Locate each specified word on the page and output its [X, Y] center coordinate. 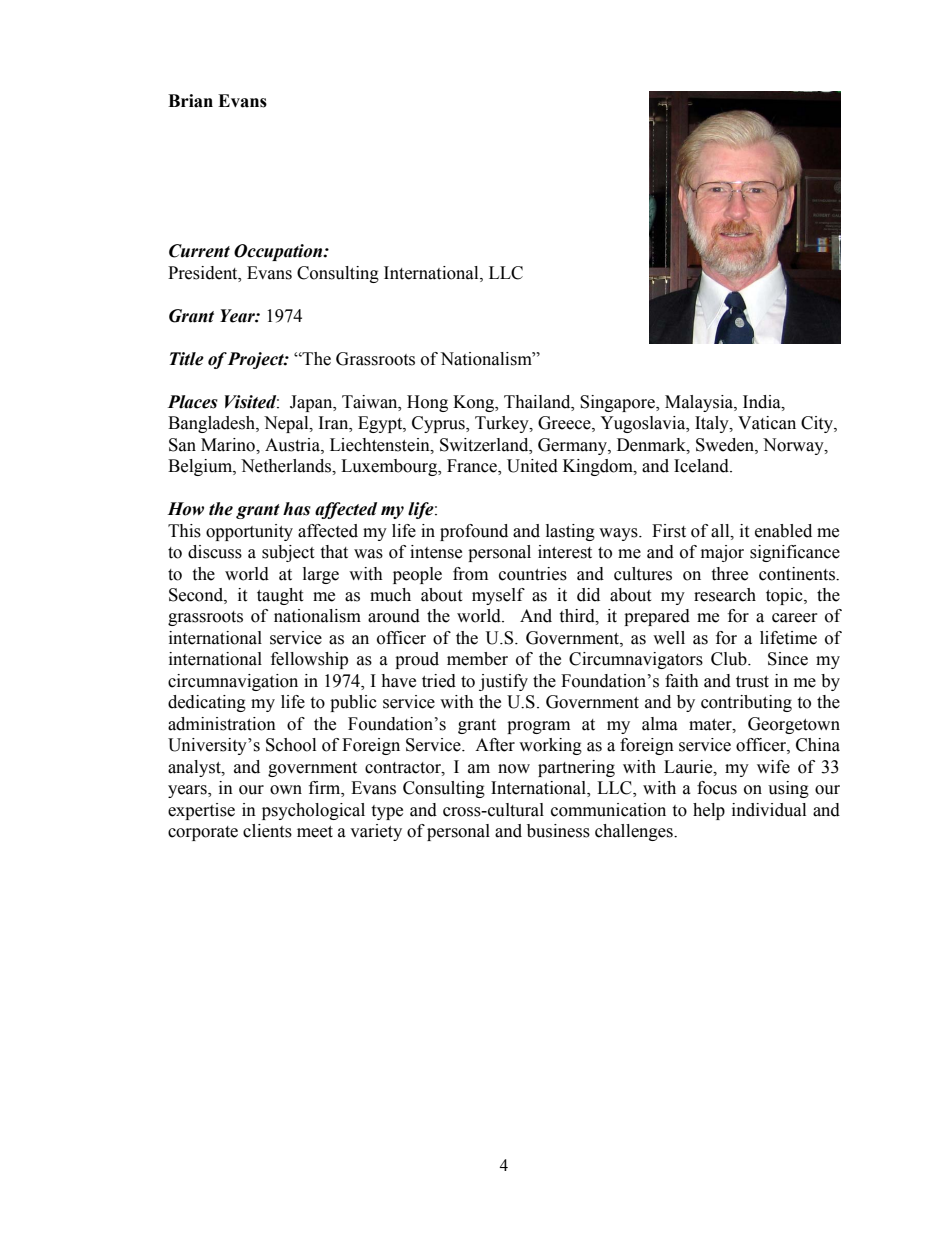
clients [267, 831]
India [763, 402]
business [558, 831]
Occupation [279, 252]
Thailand [538, 402]
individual [769, 810]
